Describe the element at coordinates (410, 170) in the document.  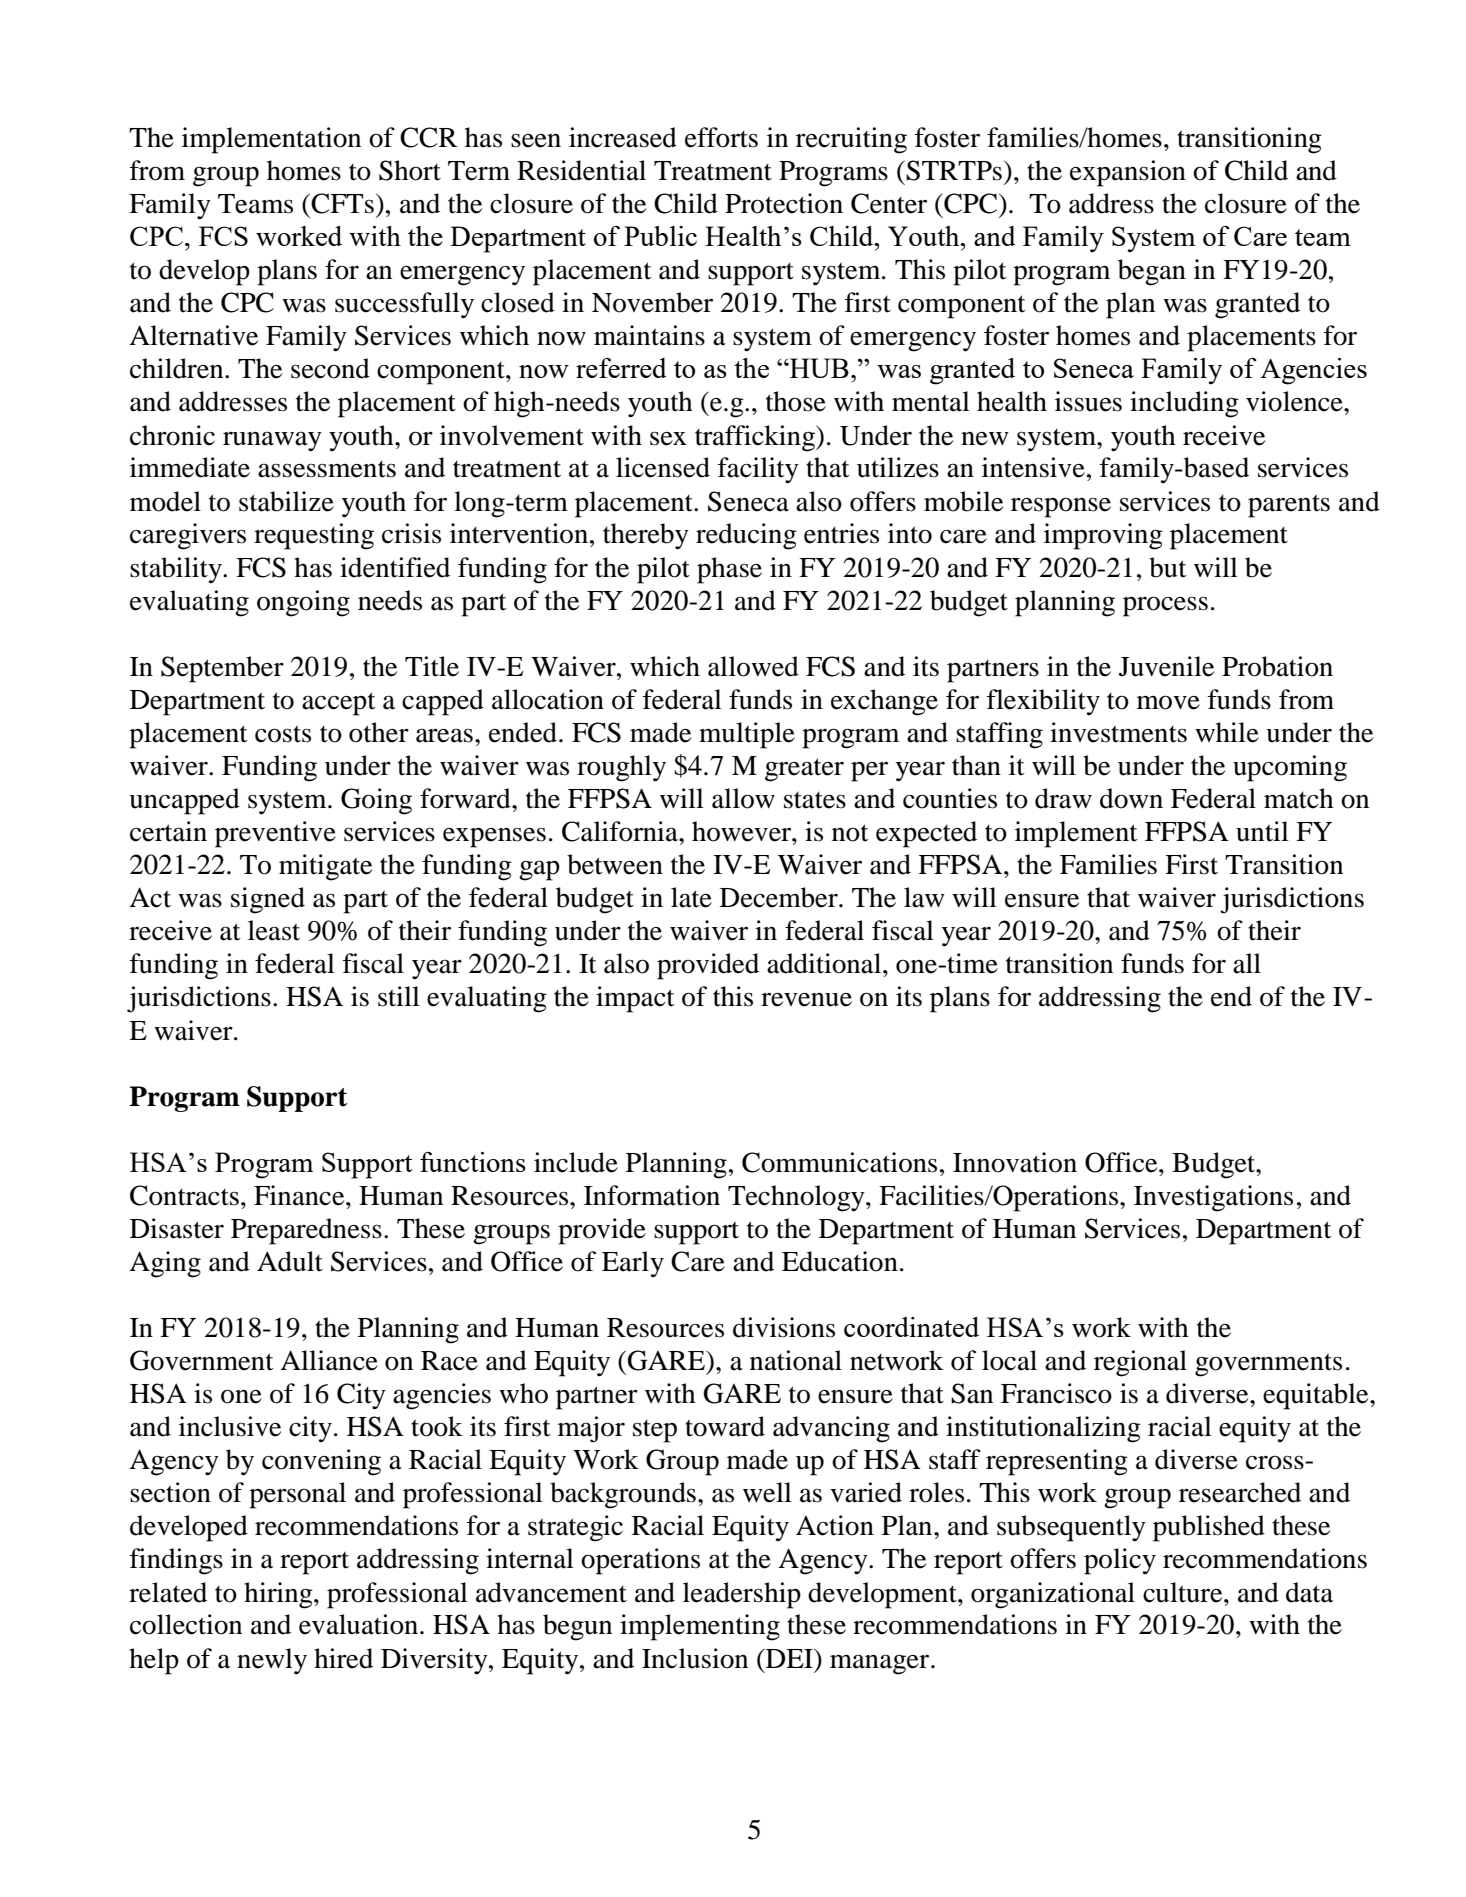
I see `Short` at that location.
